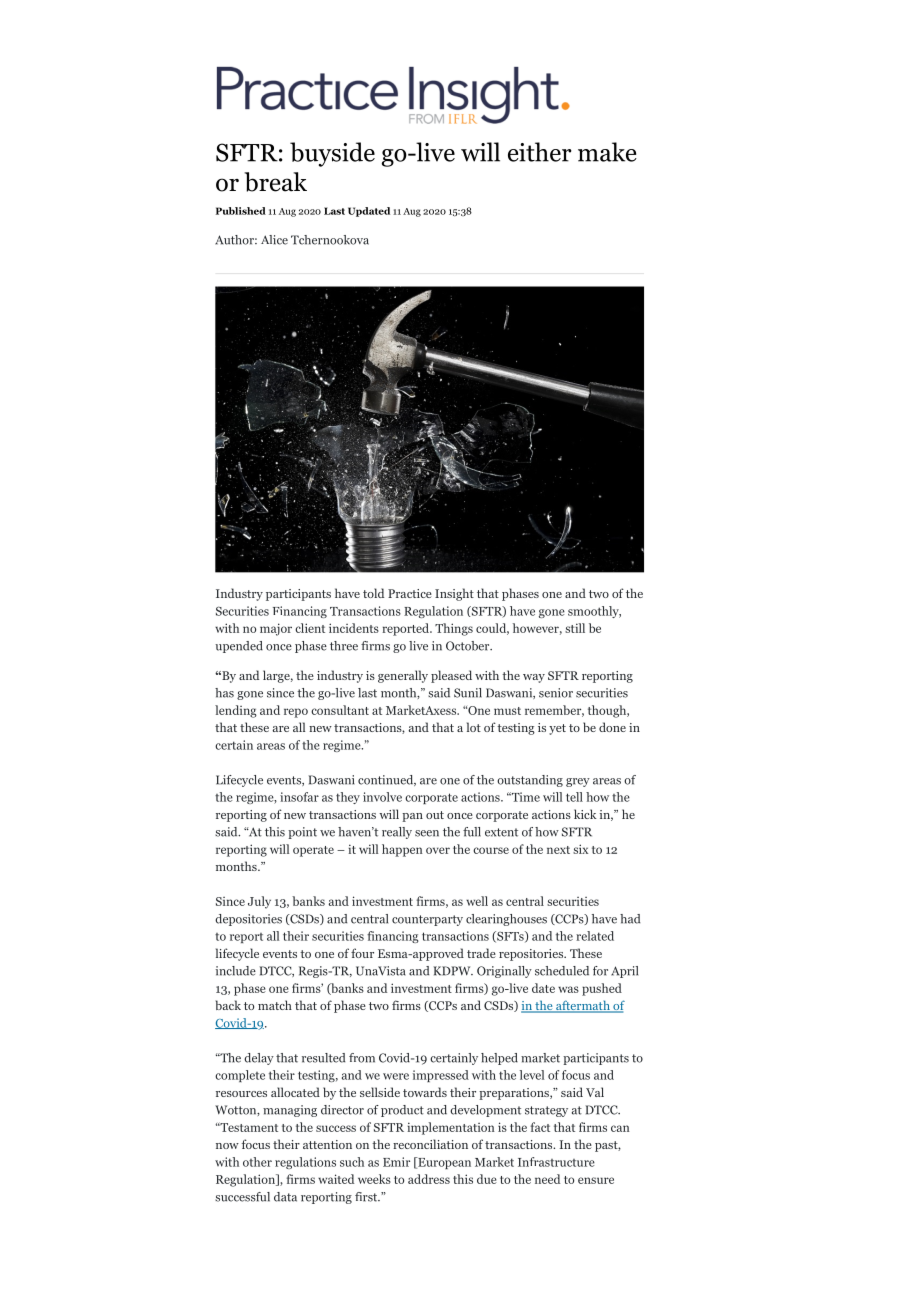 Image resolution: width=924 pixels, height=1308 pixels. What do you see at coordinates (438, 850) in the image?
I see `over` at bounding box center [438, 850].
